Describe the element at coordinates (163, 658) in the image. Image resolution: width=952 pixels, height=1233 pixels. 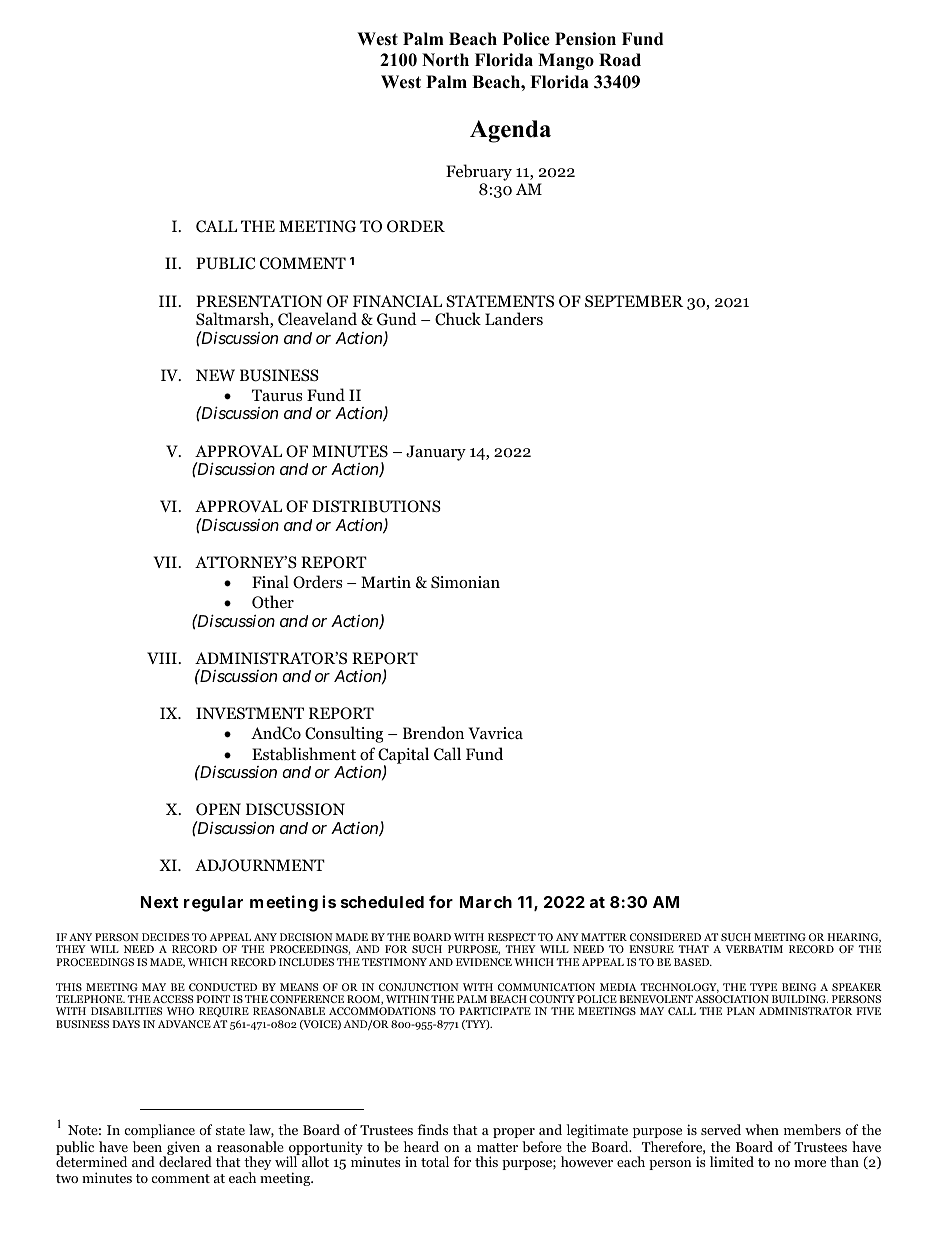
I see `VIII` at that location.
